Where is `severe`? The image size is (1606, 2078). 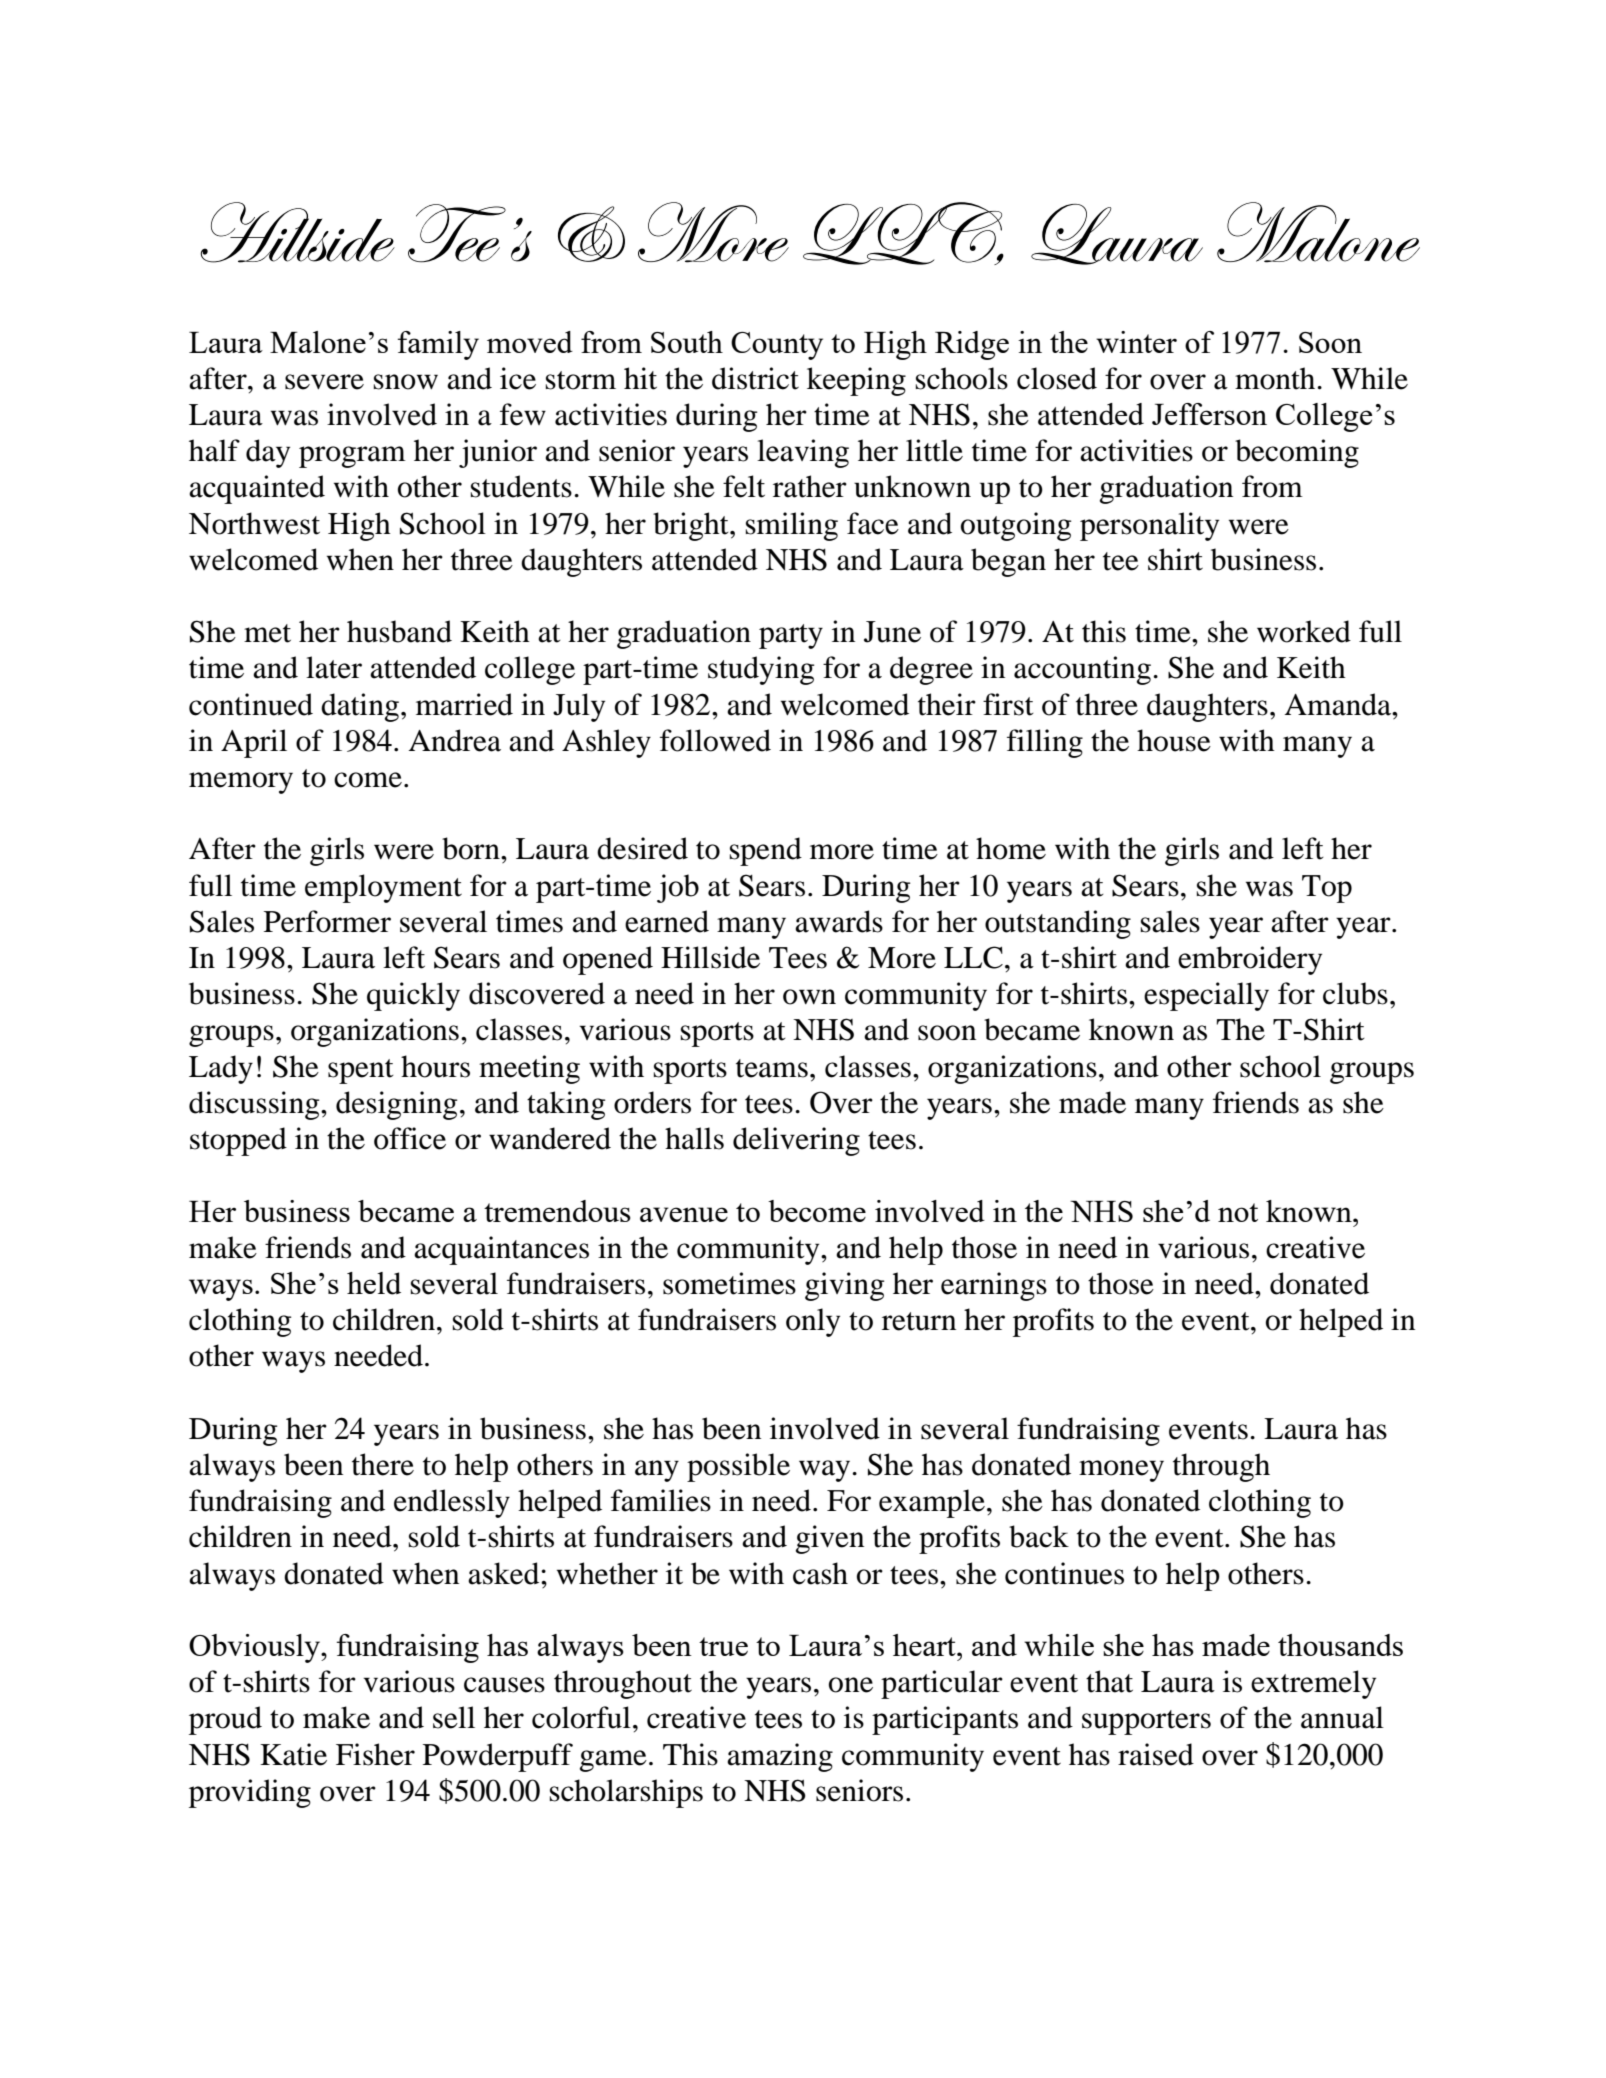
severe is located at coordinates (324, 382).
